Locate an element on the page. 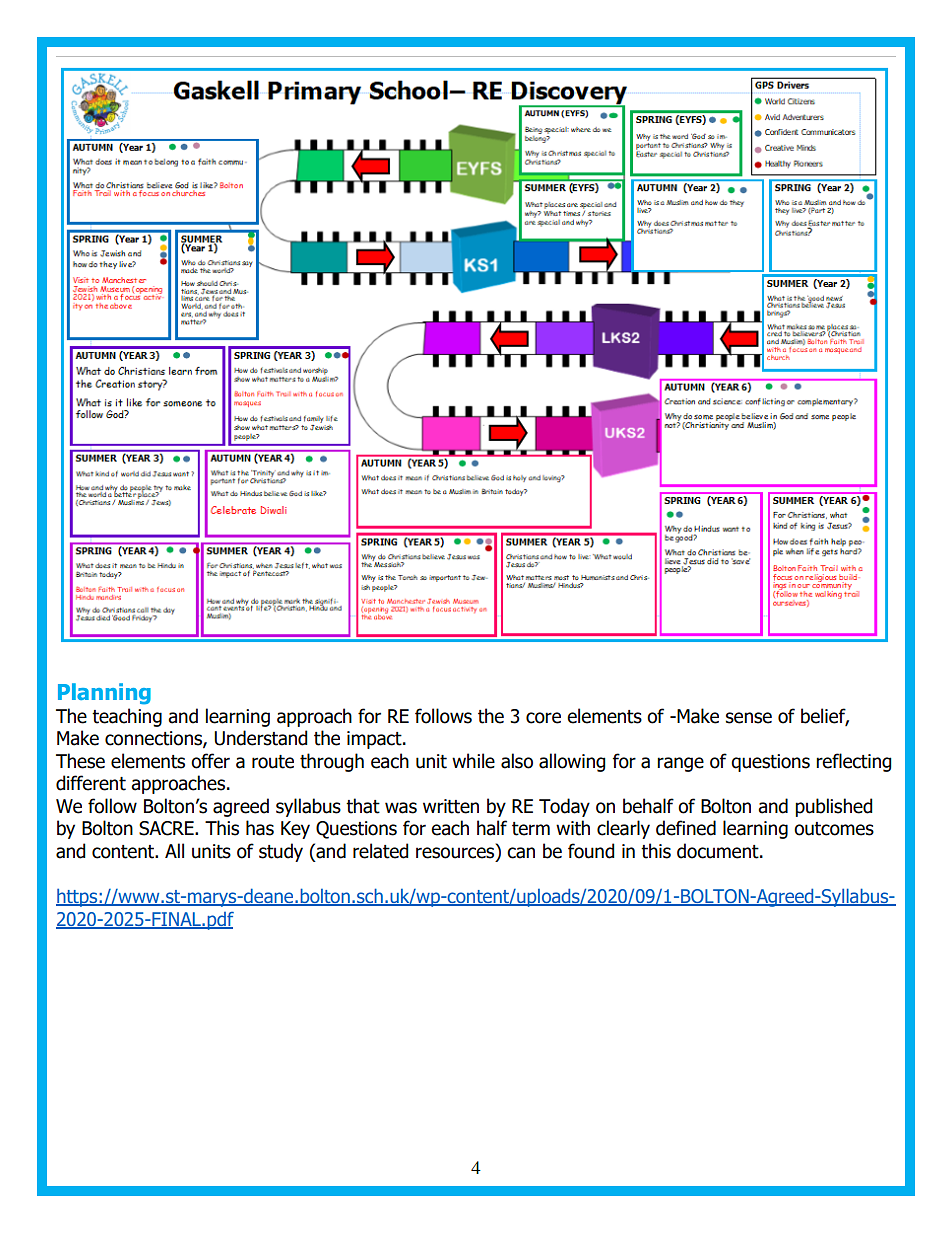  sense is located at coordinates (749, 718).
